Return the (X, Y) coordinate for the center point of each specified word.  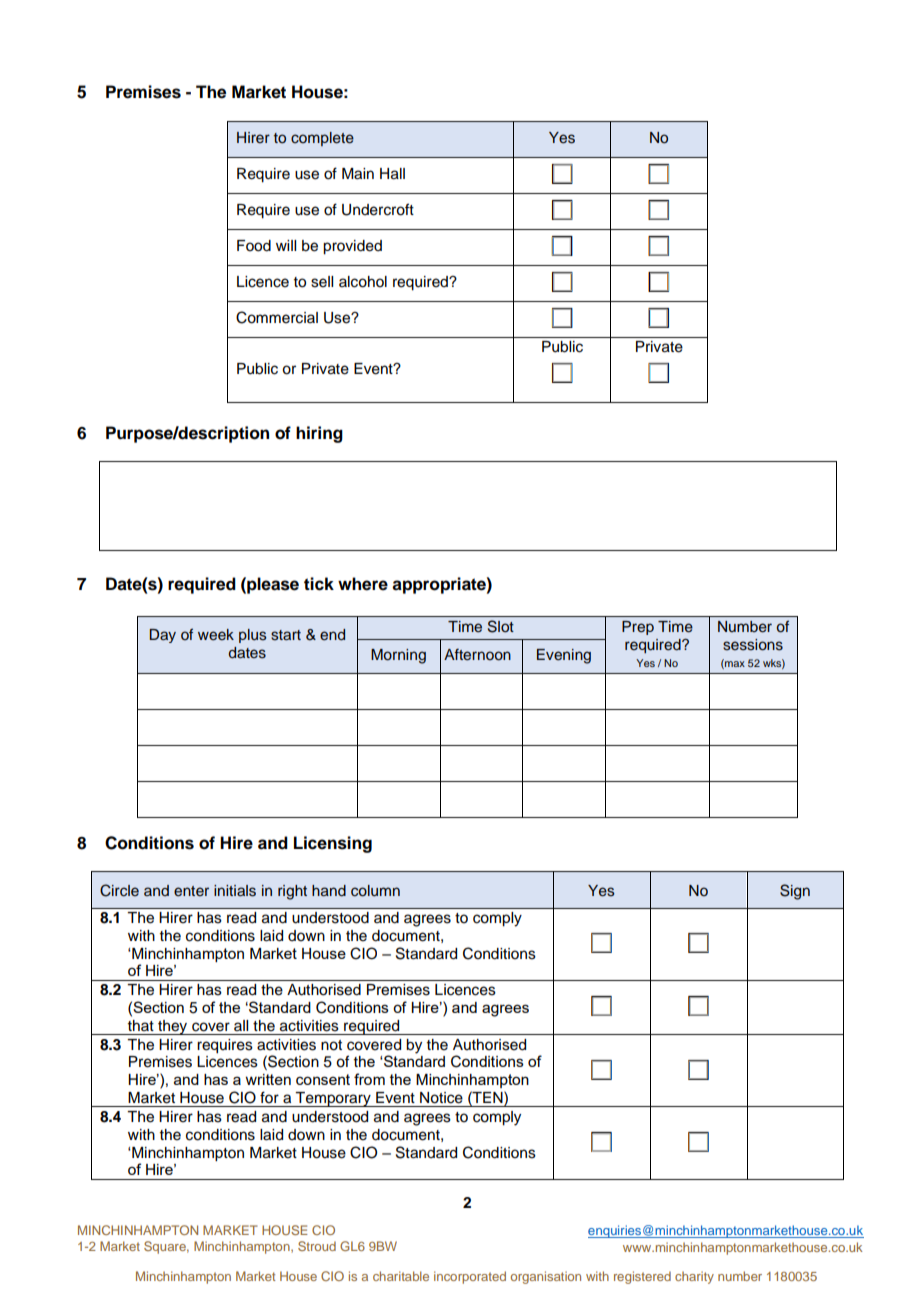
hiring (319, 434)
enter (191, 891)
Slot (501, 626)
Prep (638, 628)
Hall (392, 174)
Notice (441, 1098)
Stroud (317, 1246)
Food (254, 246)
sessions (753, 645)
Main (358, 174)
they (173, 1027)
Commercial (277, 317)
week (216, 635)
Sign (795, 892)
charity (694, 1277)
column (375, 891)
